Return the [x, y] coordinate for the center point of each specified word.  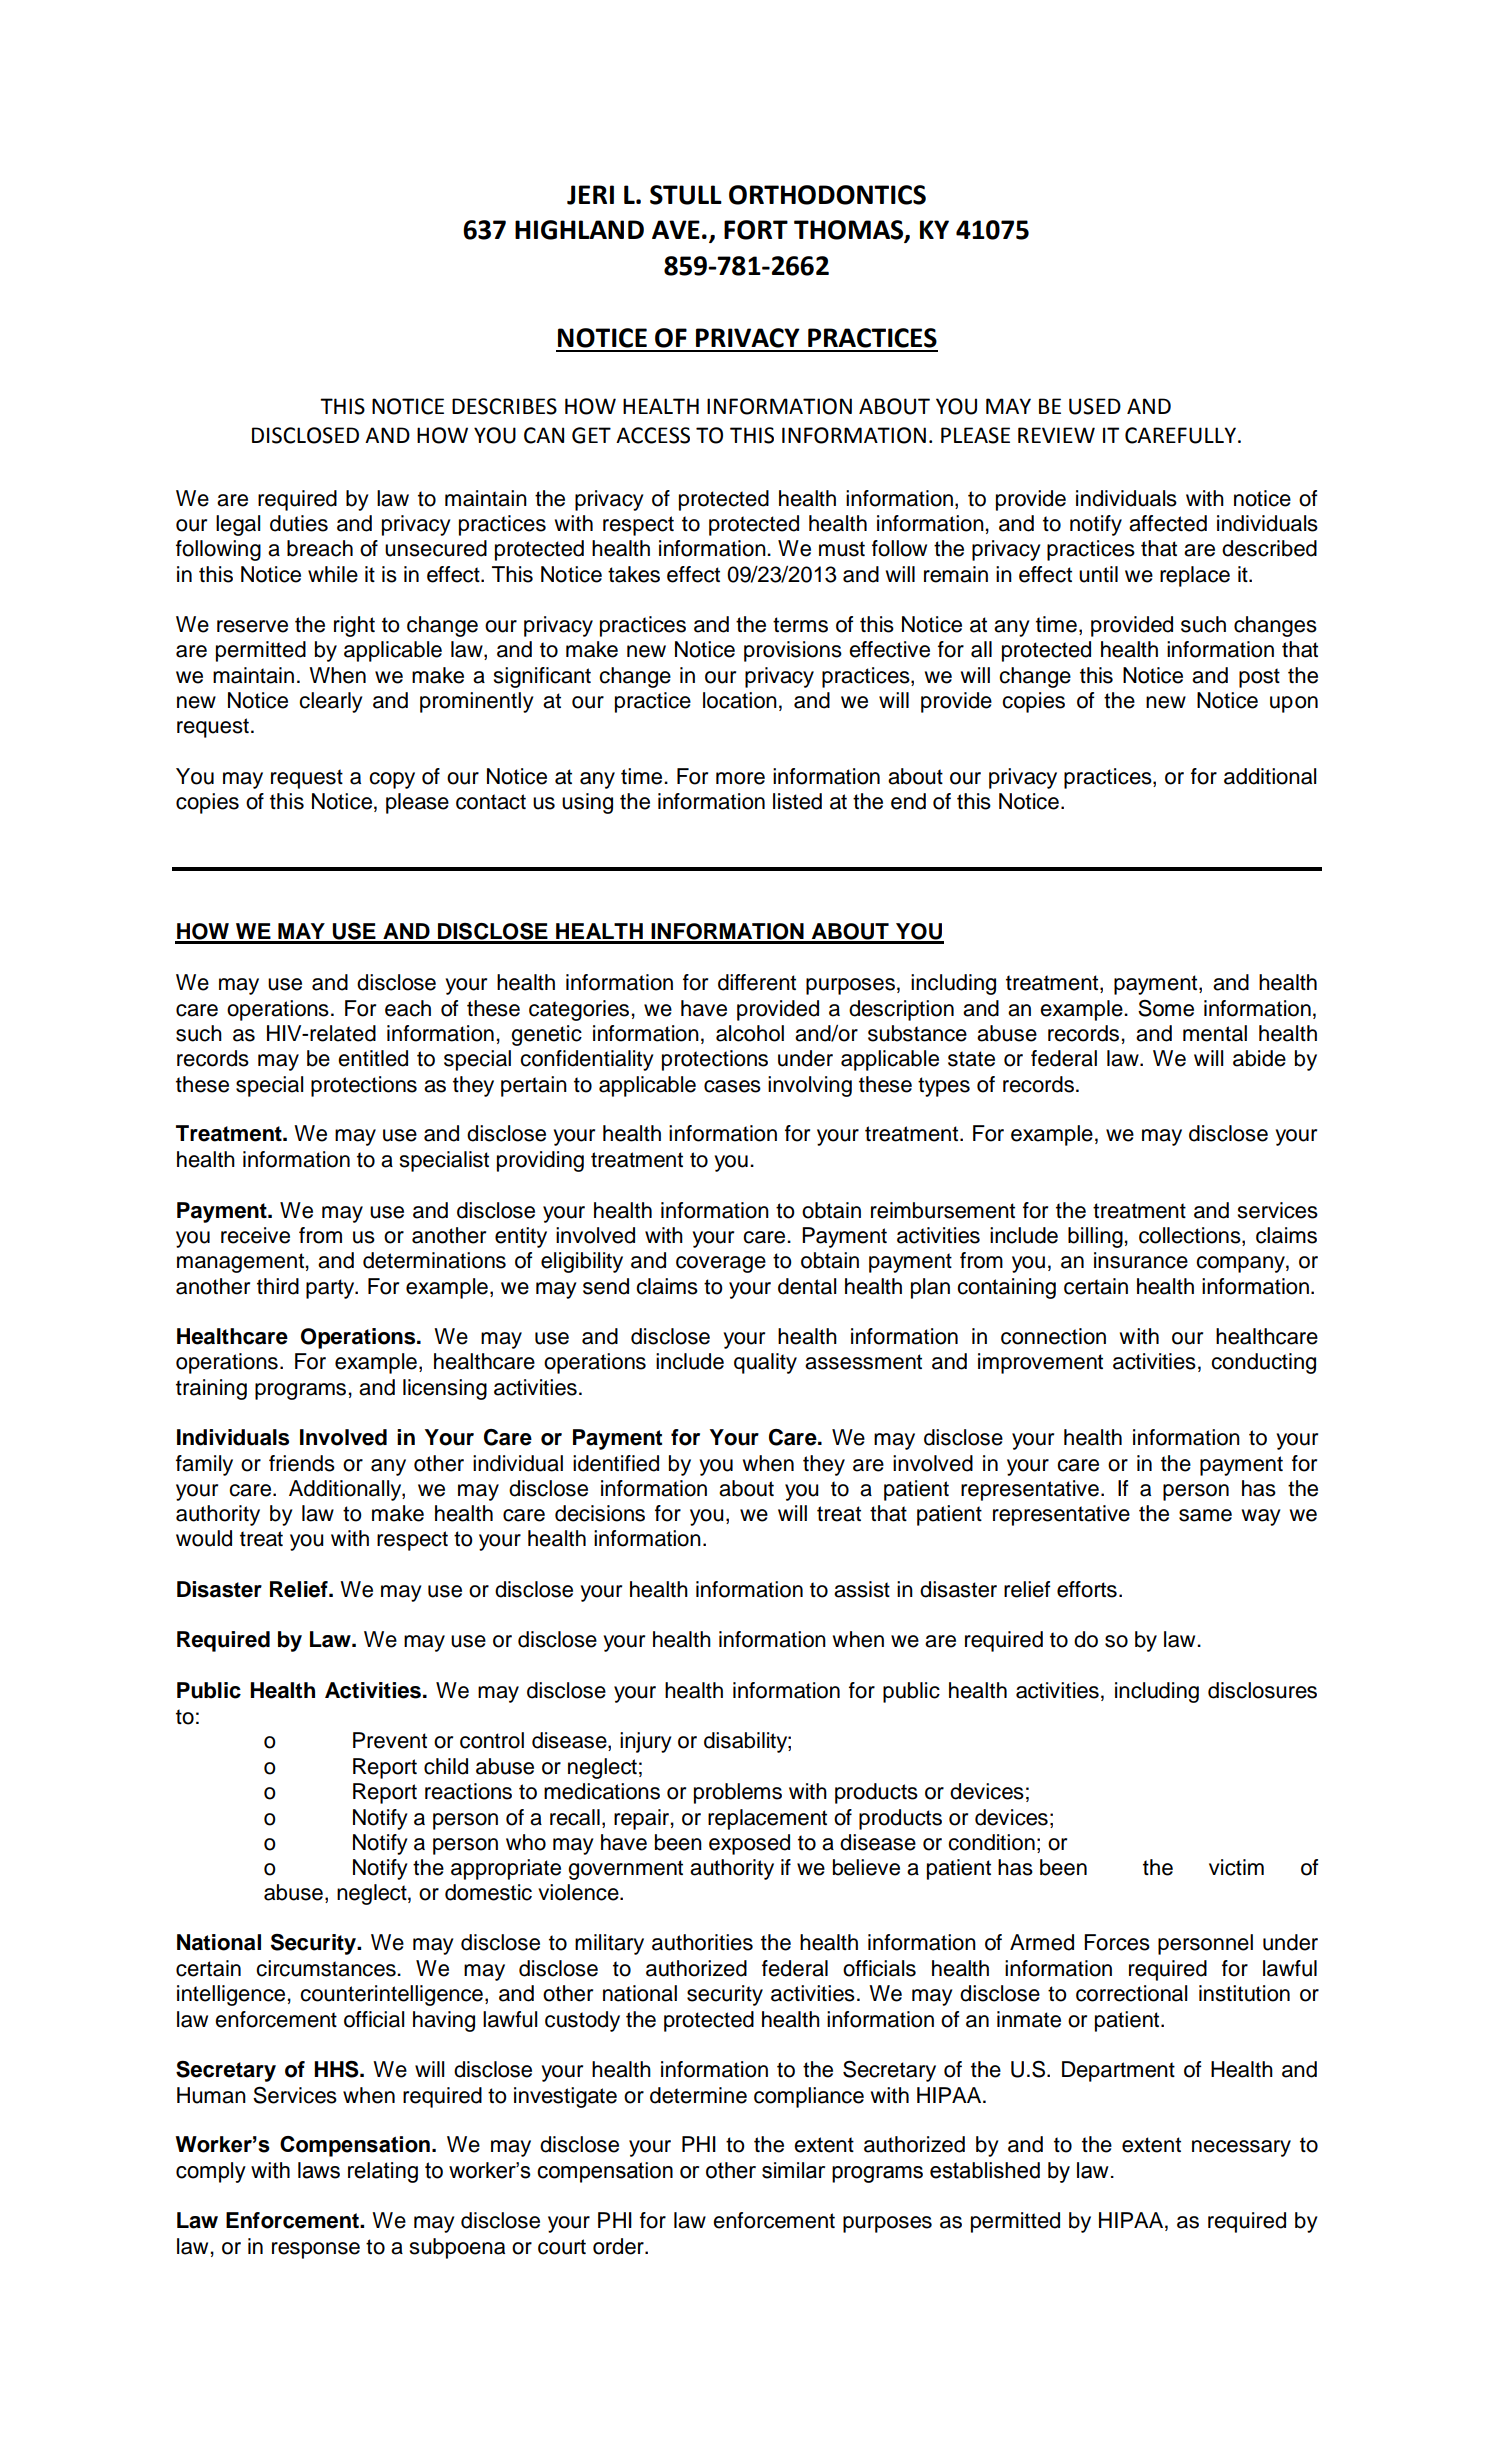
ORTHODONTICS [827, 195]
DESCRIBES [504, 406]
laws [319, 2170]
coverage [721, 1264]
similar [793, 2170]
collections [1191, 1236]
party [331, 1289]
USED [1095, 406]
